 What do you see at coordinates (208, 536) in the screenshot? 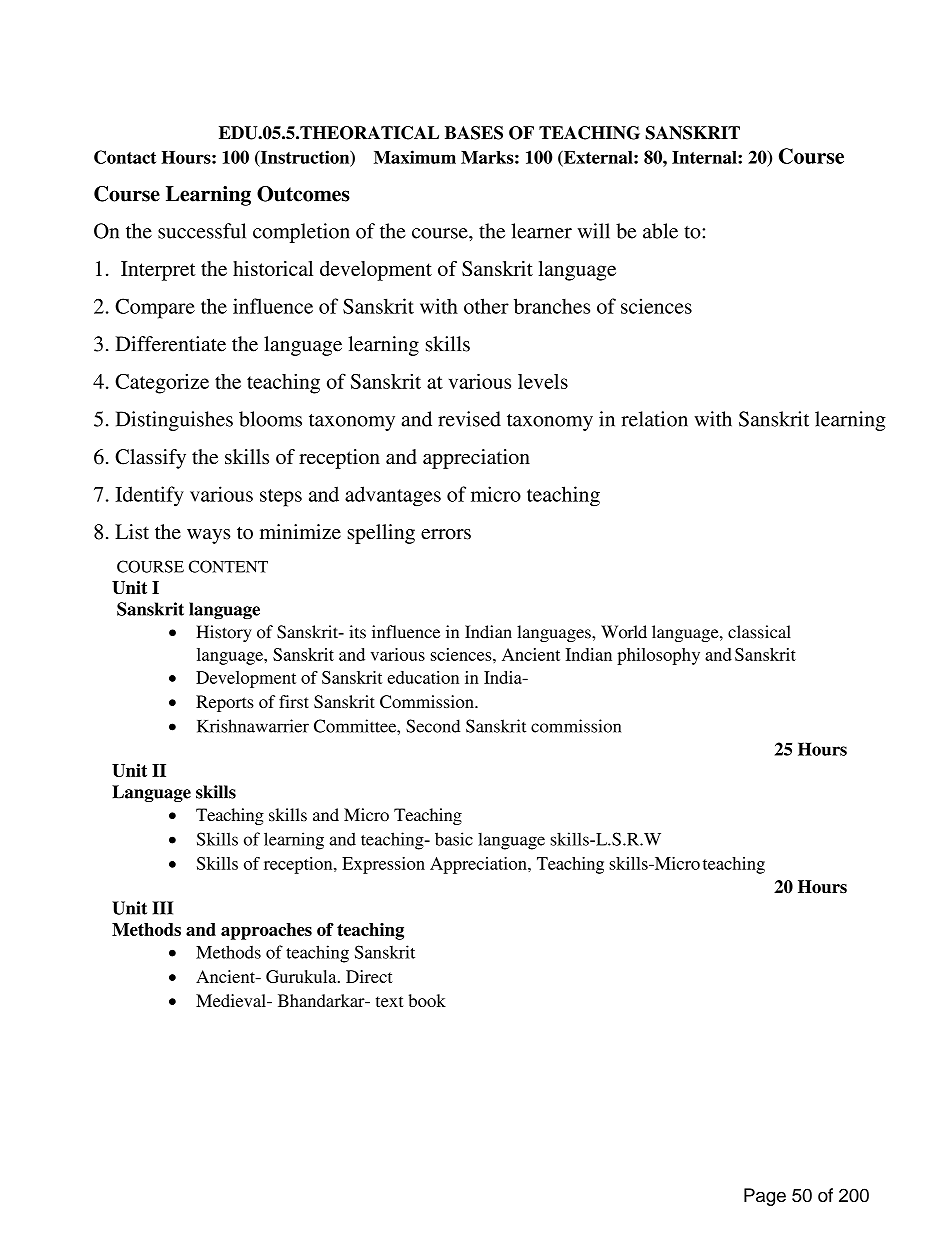
I see `ways` at bounding box center [208, 536].
